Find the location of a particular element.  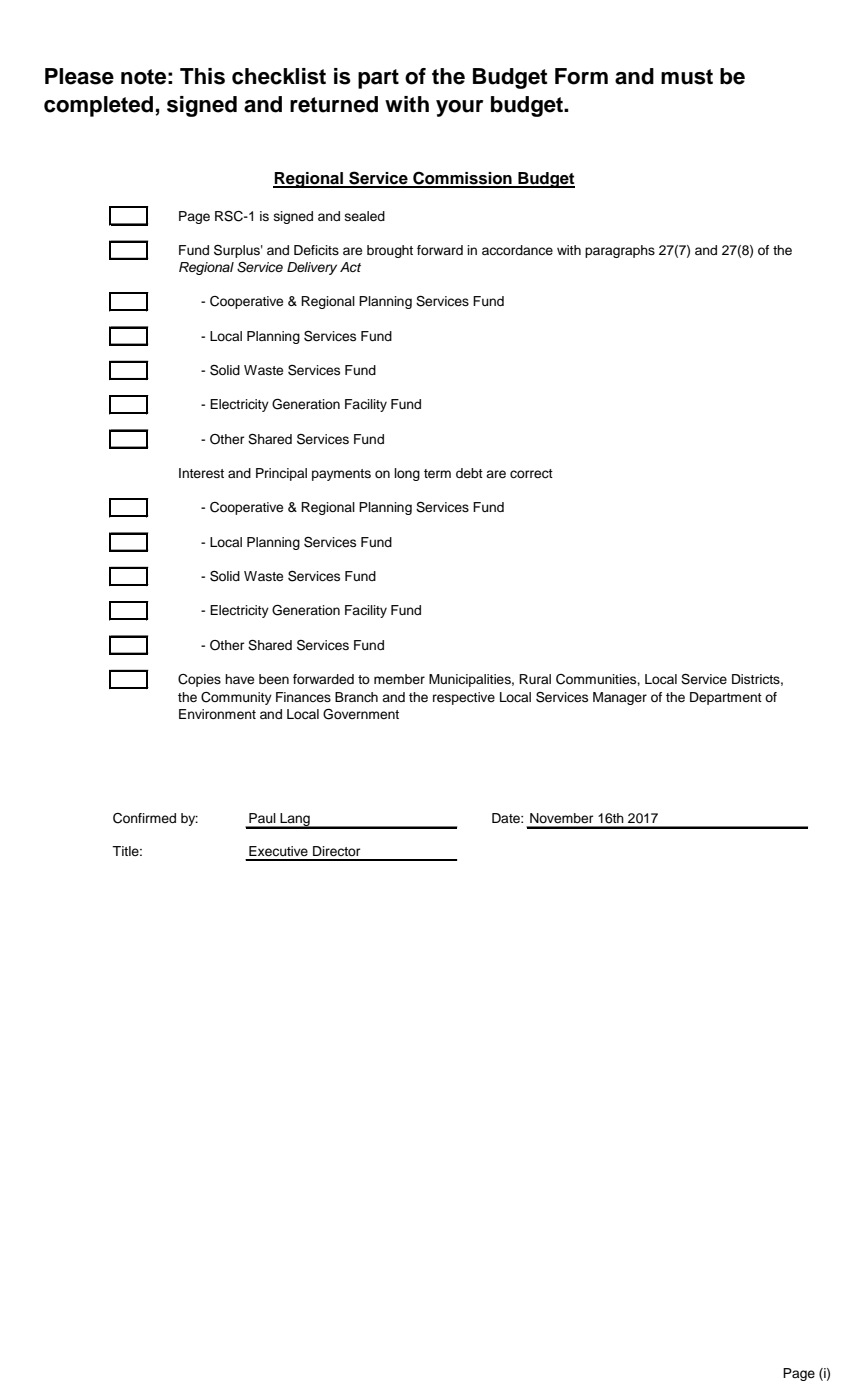

Government is located at coordinates (361, 714).
